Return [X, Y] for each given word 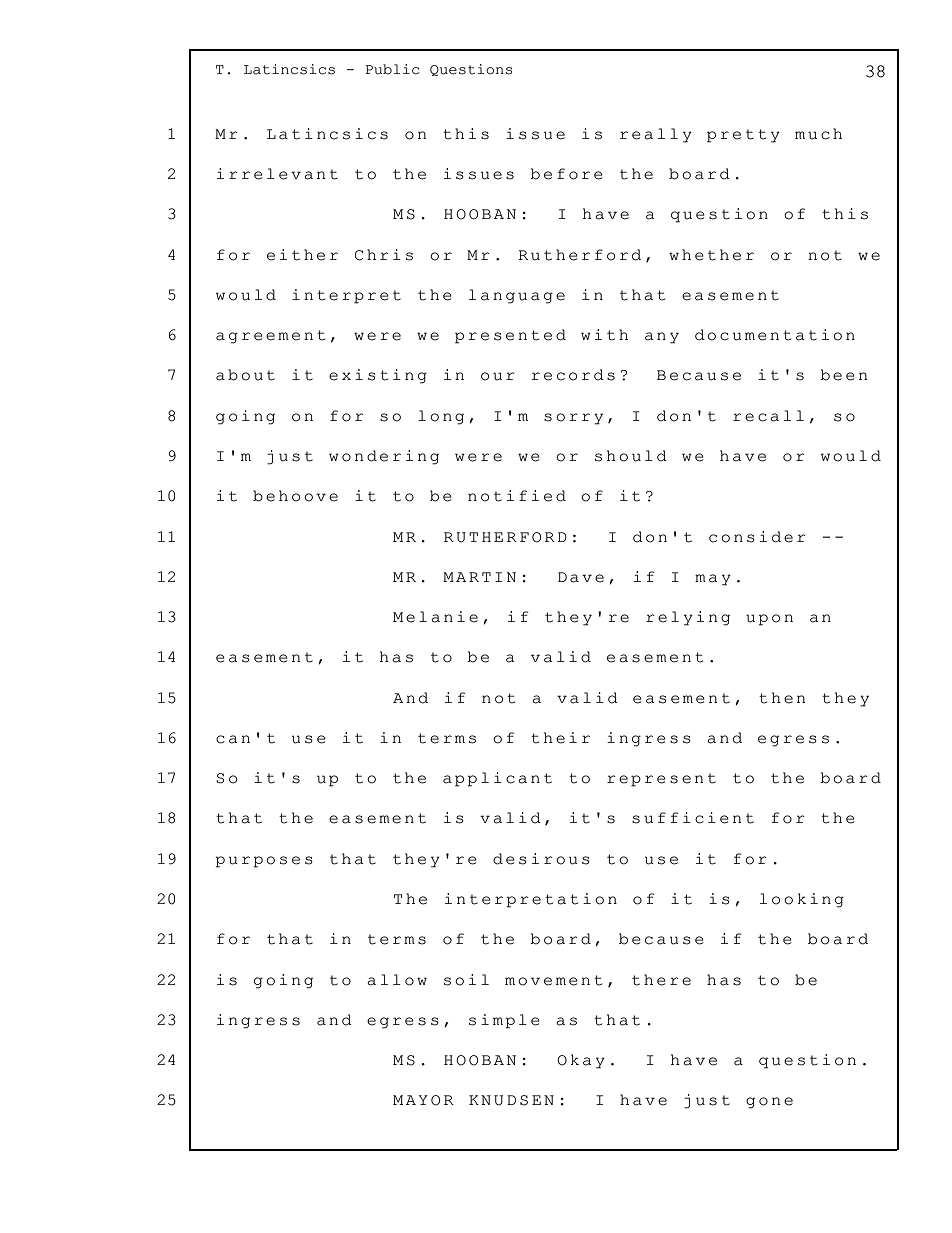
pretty [743, 136]
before [566, 174]
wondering [384, 457]
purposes [264, 862]
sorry [573, 419]
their [560, 738]
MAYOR [423, 1100]
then [782, 698]
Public [392, 69]
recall [768, 416]
